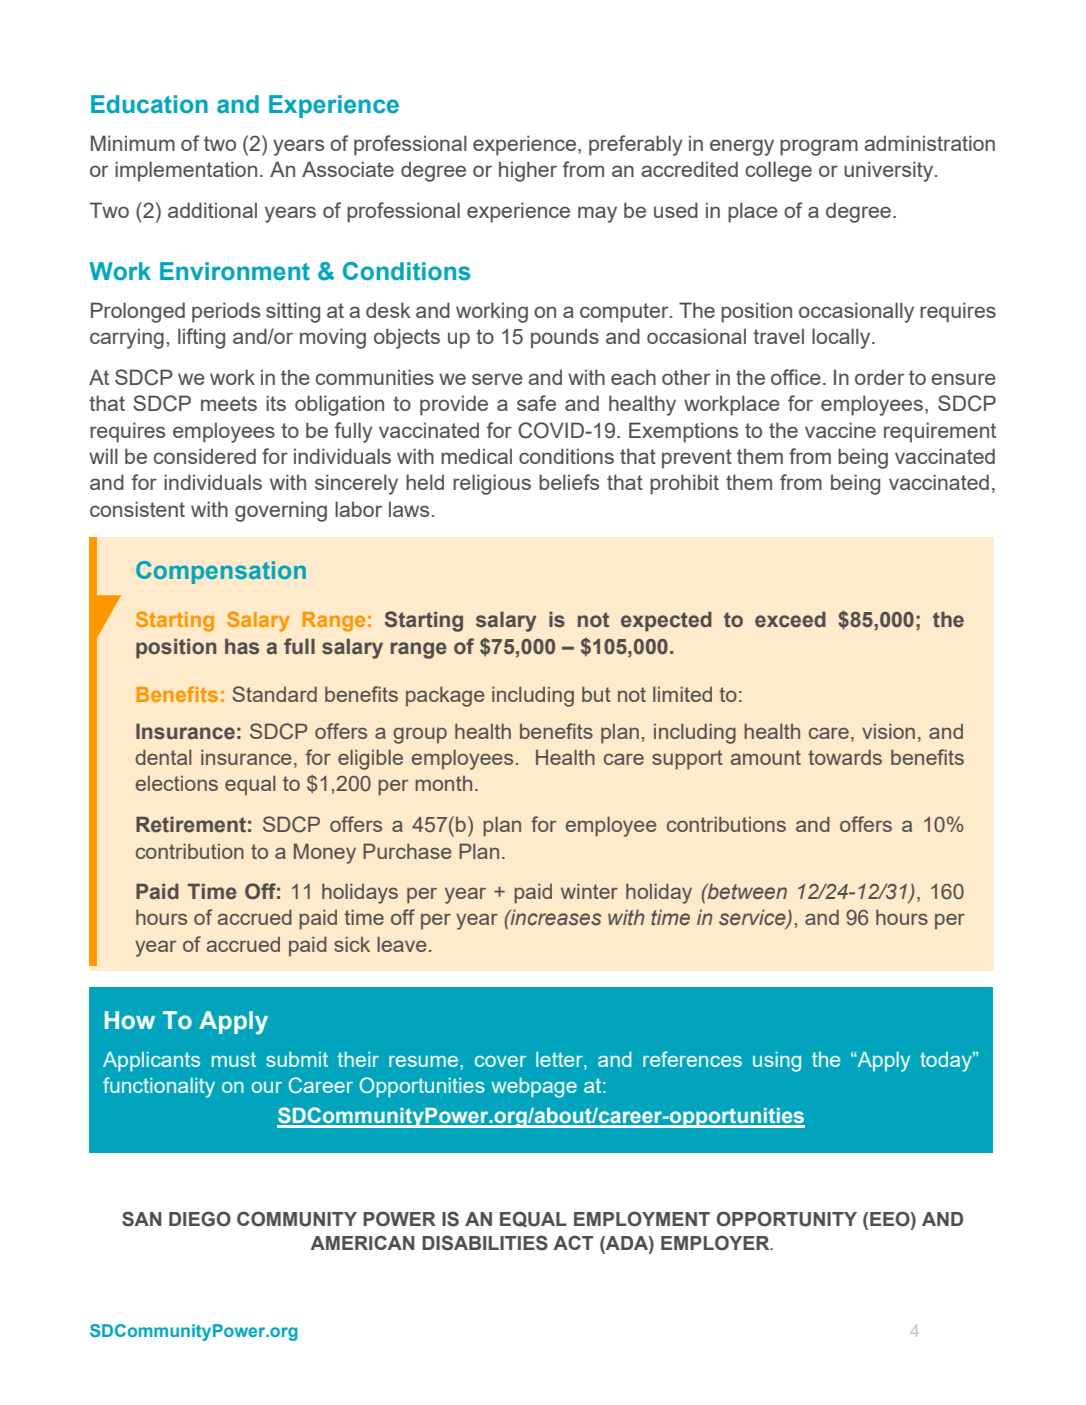 Image resolution: width=1086 pixels, height=1405 pixels. Describe the element at coordinates (819, 147) in the screenshot. I see `program` at that location.
